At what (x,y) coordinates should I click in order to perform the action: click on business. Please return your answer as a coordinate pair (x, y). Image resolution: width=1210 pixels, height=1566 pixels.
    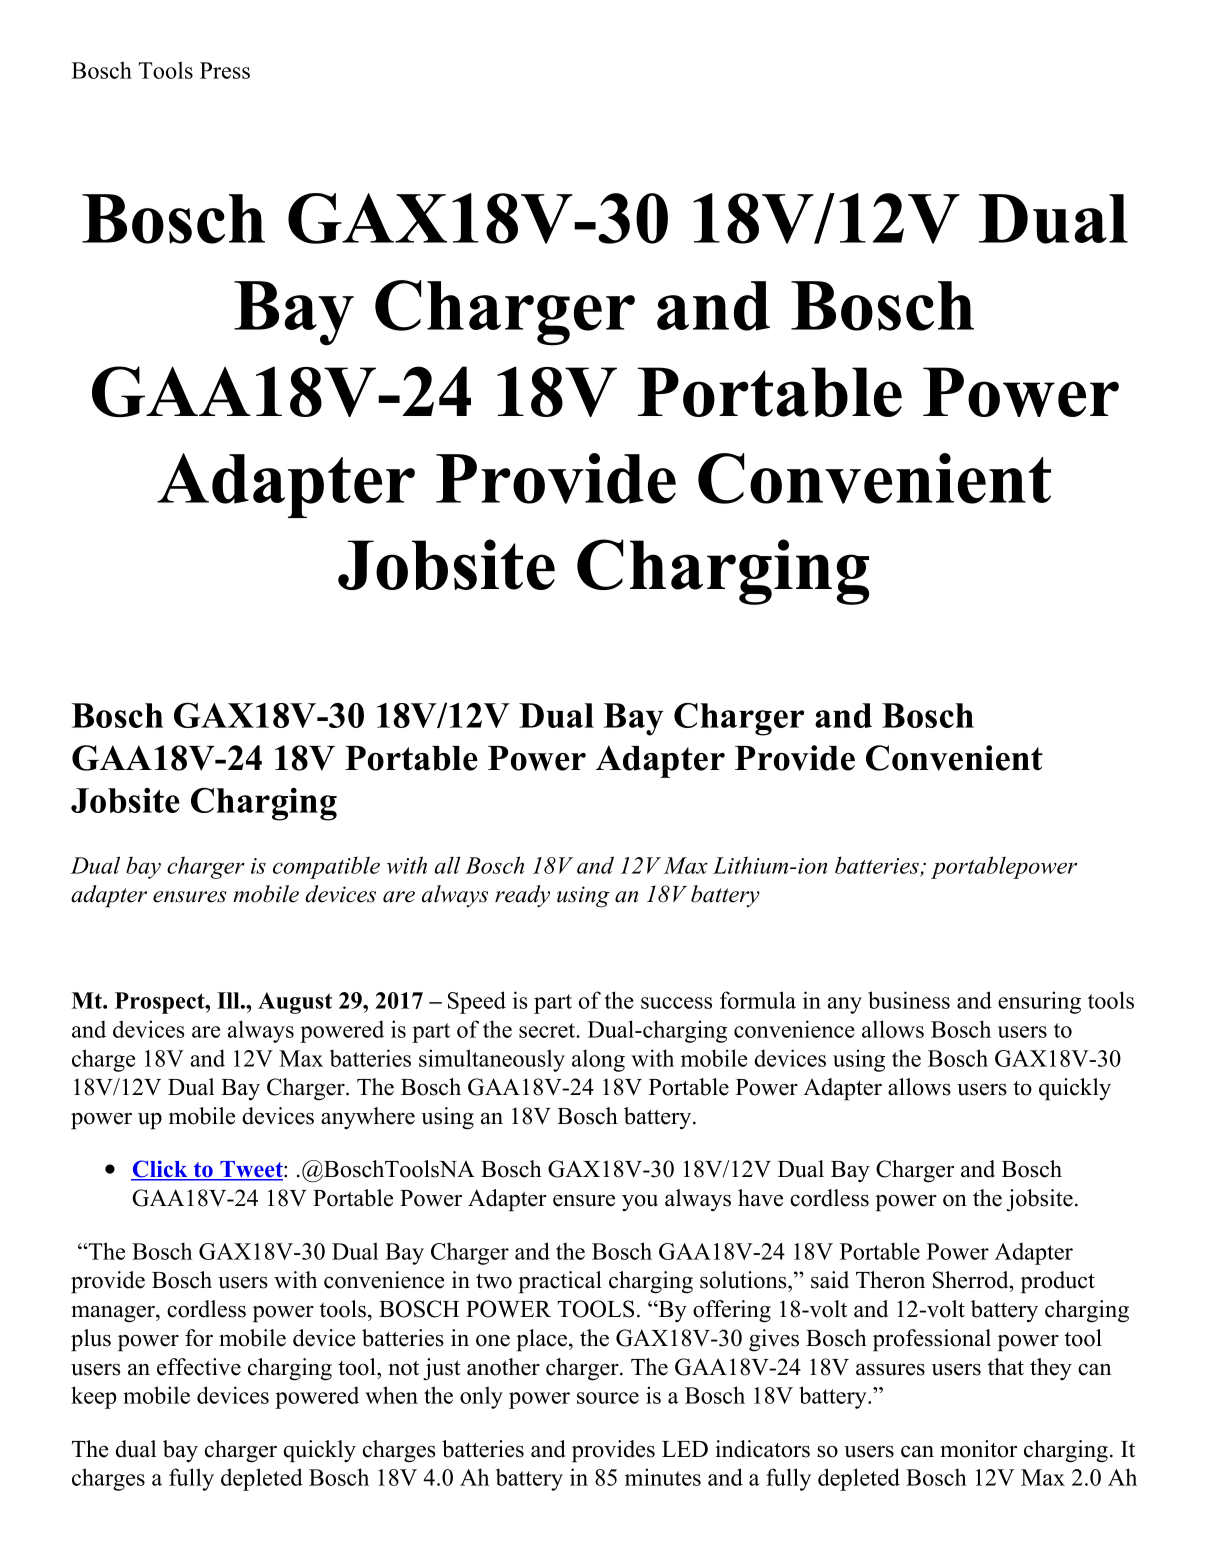
    Looking at the image, I should click on (909, 1000).
